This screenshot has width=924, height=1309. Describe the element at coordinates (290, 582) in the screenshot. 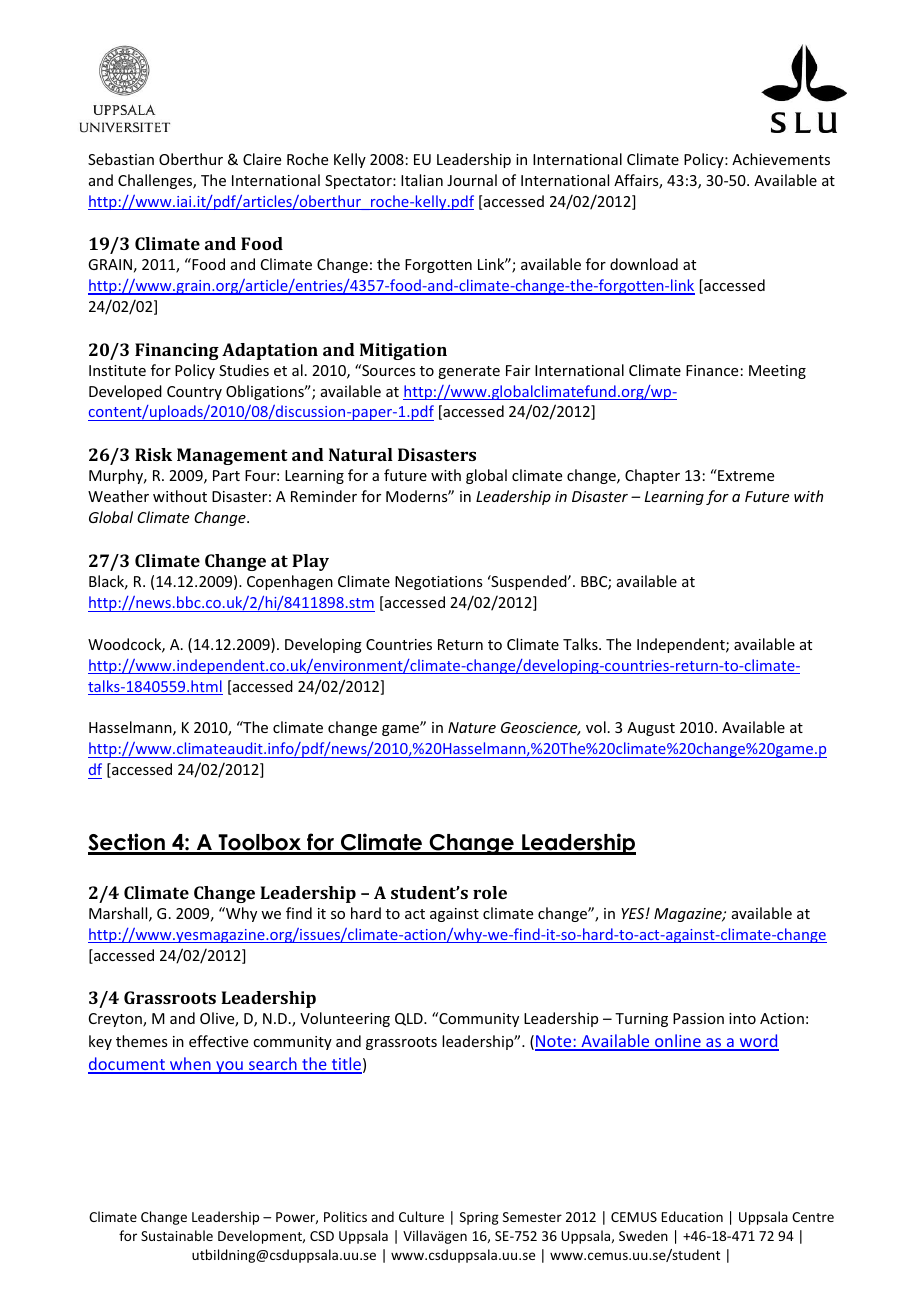

I see `Copenhagen` at that location.
